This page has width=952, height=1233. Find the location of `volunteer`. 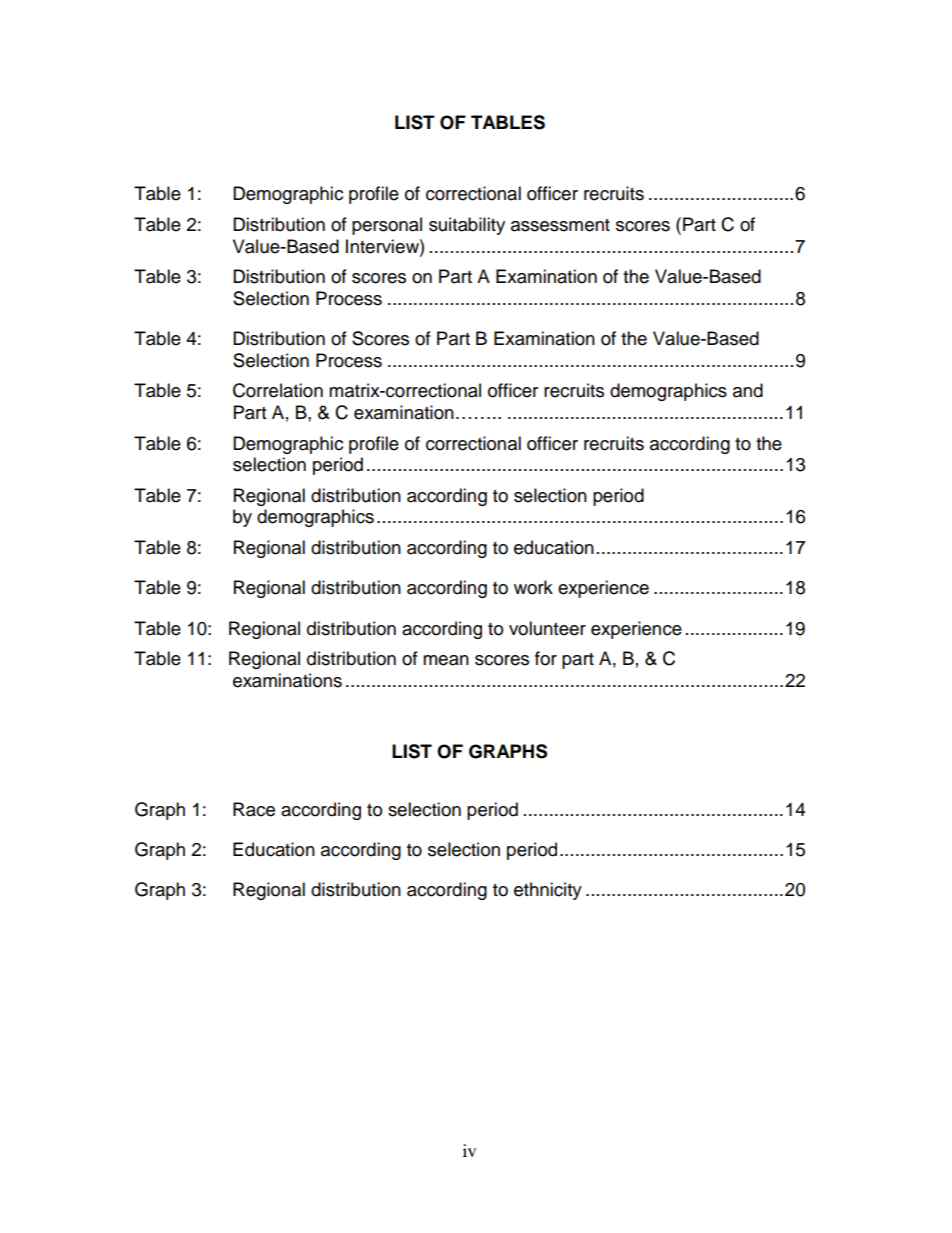

volunteer is located at coordinates (547, 628).
